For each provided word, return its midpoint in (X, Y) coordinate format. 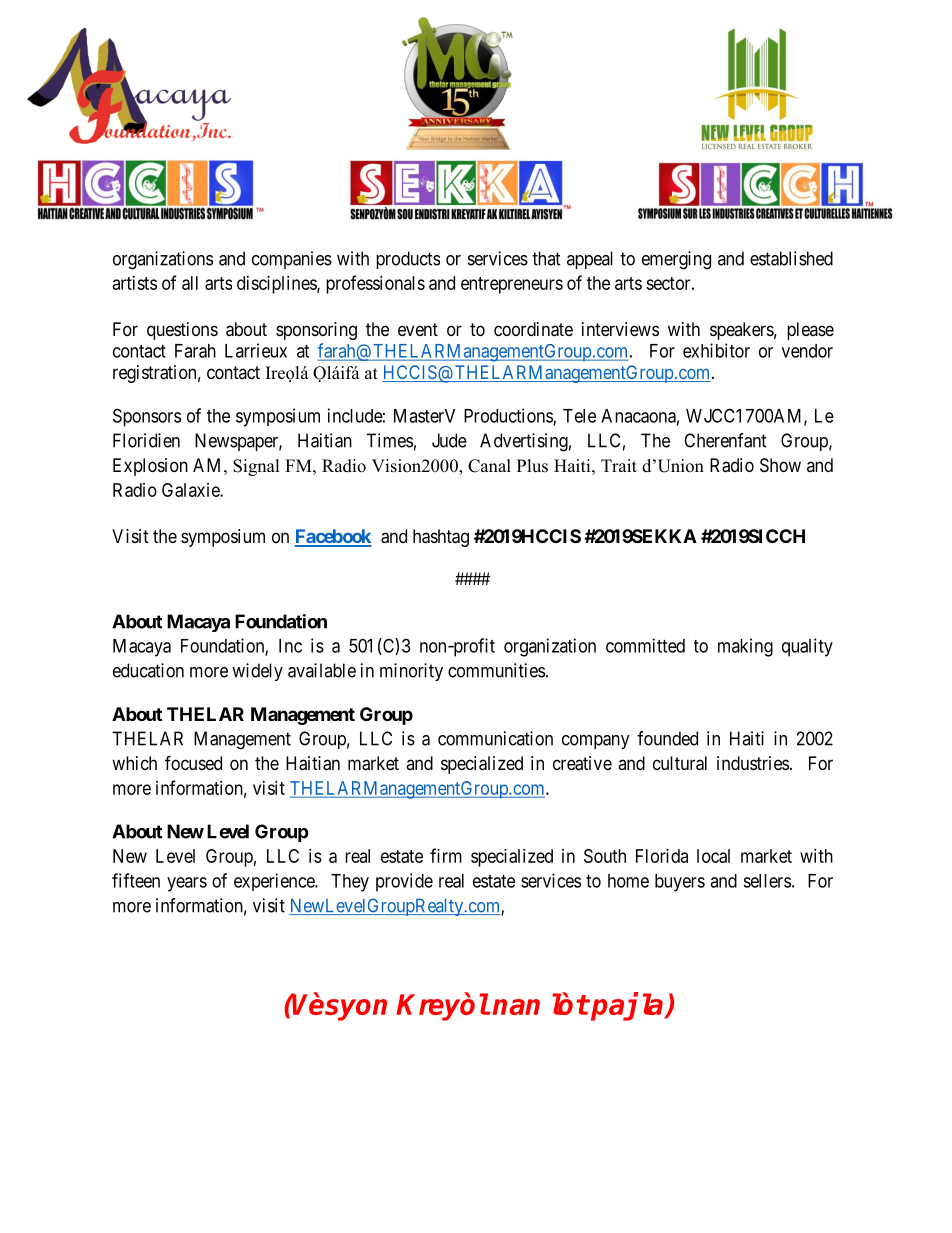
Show (780, 465)
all (190, 283)
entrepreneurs (512, 285)
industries (753, 763)
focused (193, 762)
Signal (256, 467)
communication (495, 738)
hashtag (441, 538)
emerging (676, 260)
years (187, 884)
